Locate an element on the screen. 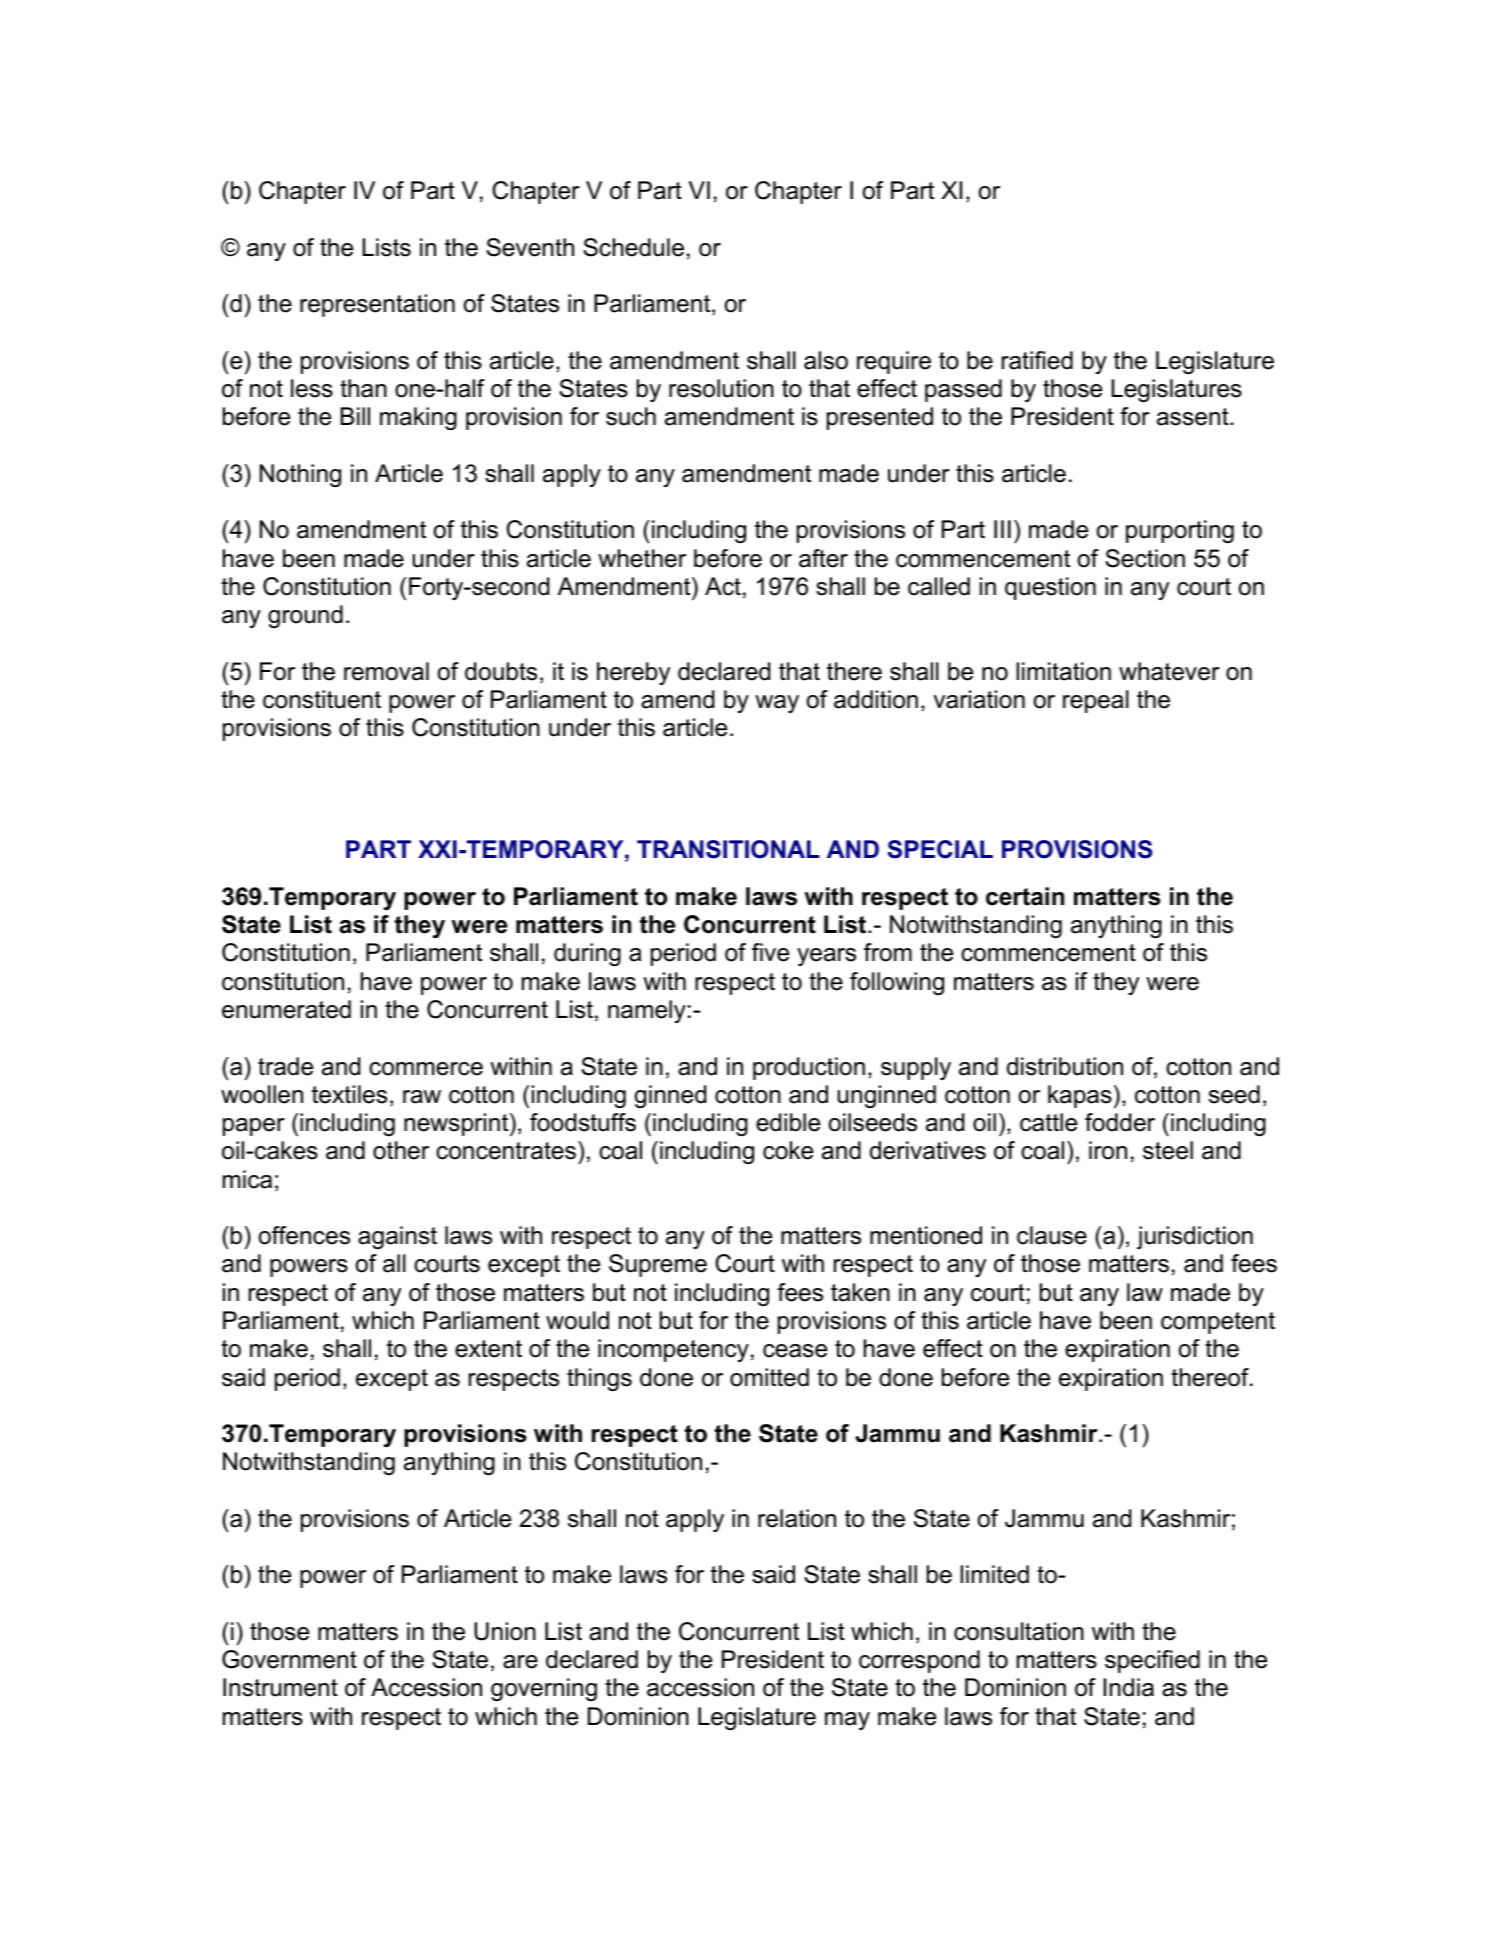 The width and height of the screenshot is (1505, 1947). five is located at coordinates (770, 952).
